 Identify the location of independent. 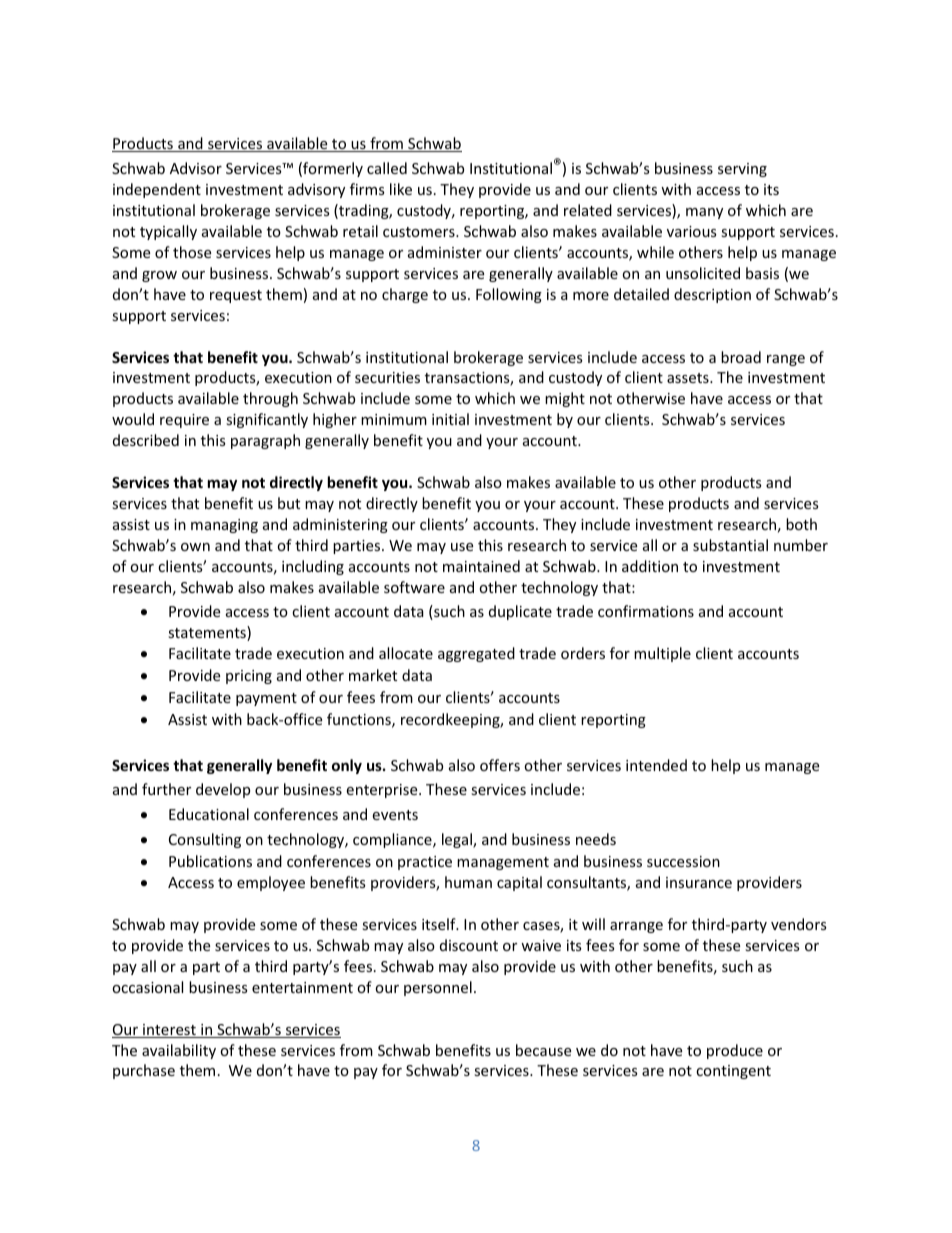
(157, 190).
